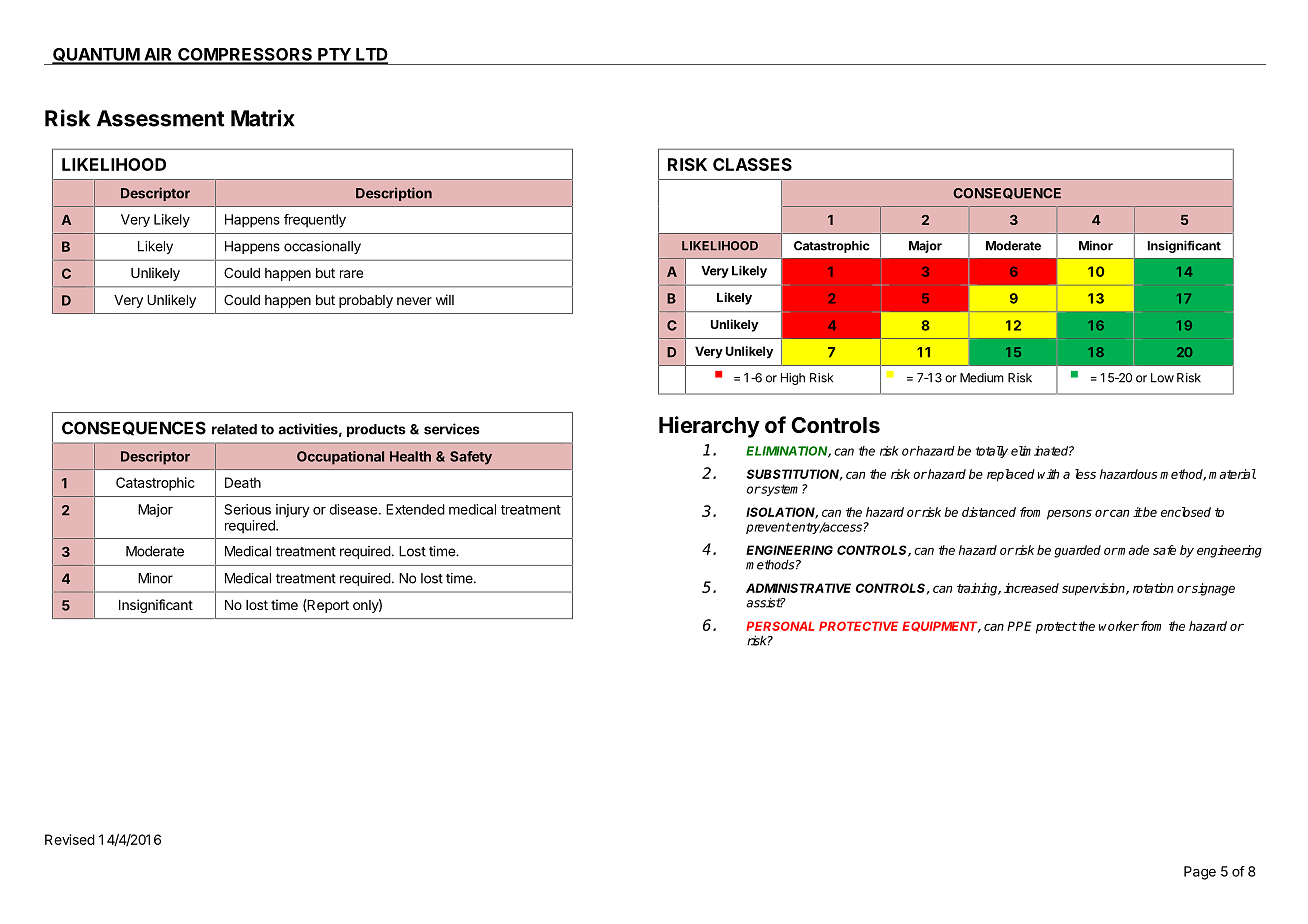  I want to click on Description, so click(394, 194).
